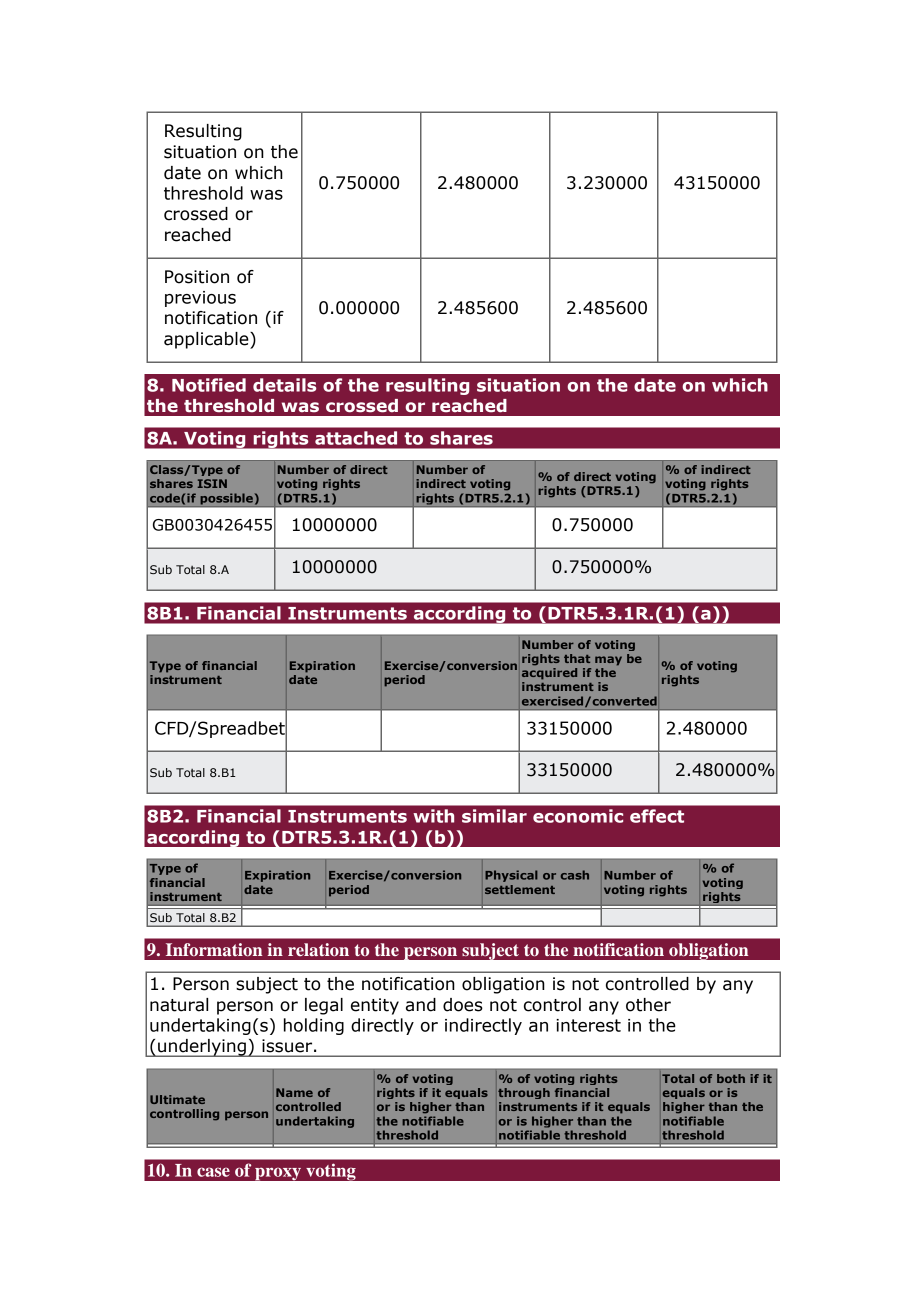 The height and width of the page is (1308, 924). What do you see at coordinates (226, 500) in the page?
I see `possible` at bounding box center [226, 500].
